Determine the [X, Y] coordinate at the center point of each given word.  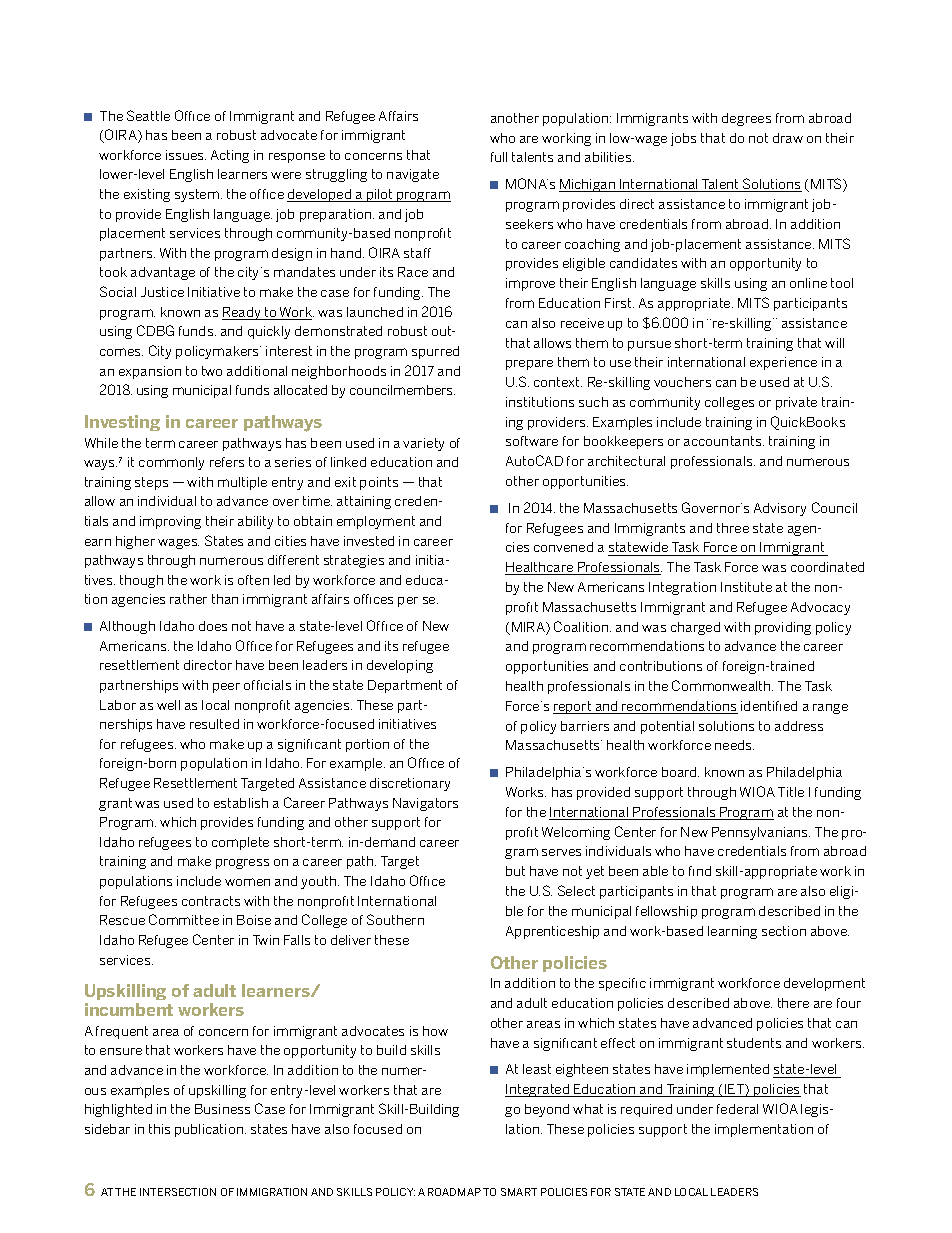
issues [186, 155]
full [499, 157]
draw [788, 138]
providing [783, 628]
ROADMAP [454, 1192]
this [159, 1129]
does [213, 626]
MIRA [529, 628]
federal [737, 1109]
